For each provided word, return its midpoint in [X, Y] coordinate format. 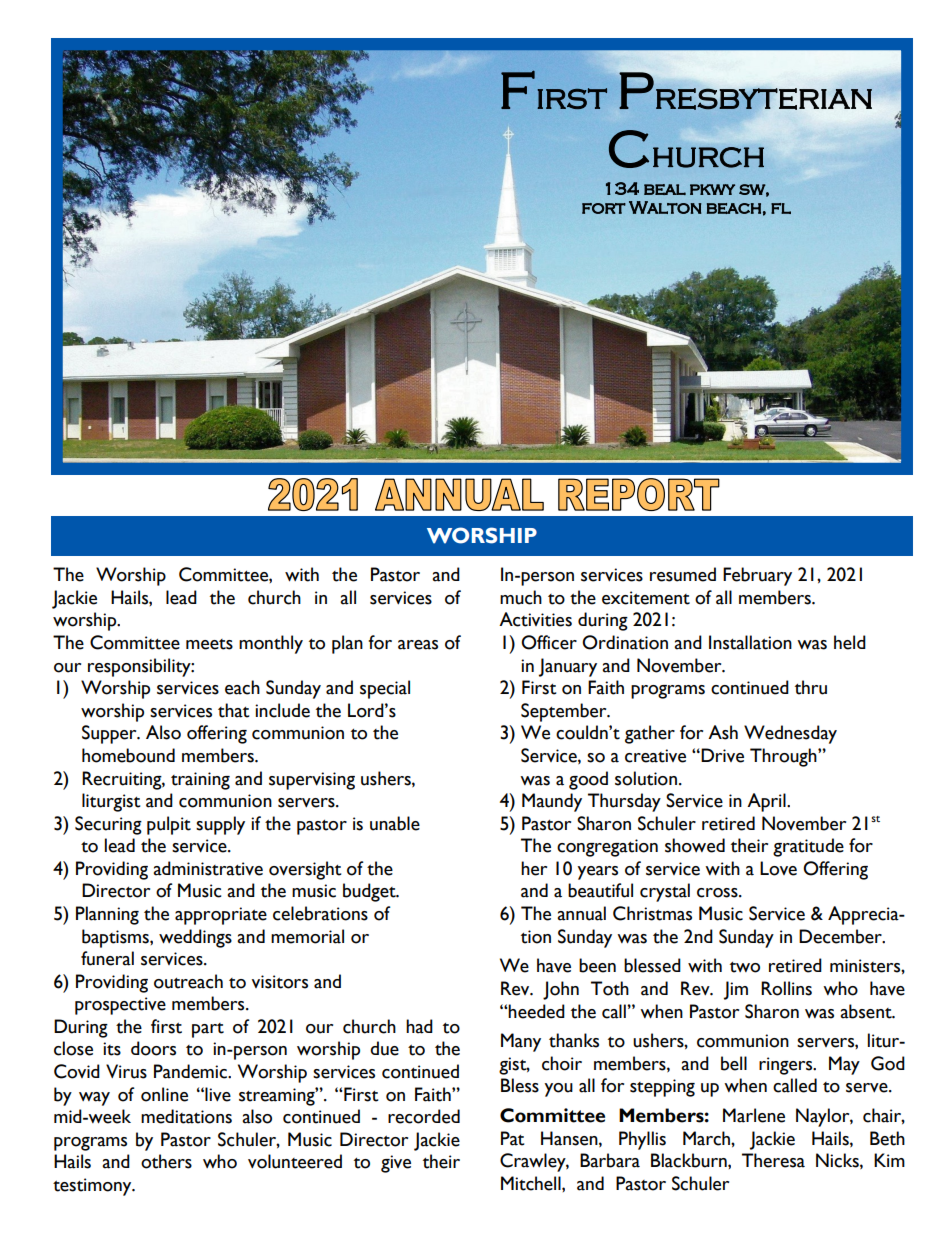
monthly [271, 644]
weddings [195, 938]
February [757, 576]
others [166, 1161]
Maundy [552, 802]
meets [209, 644]
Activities [535, 619]
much [521, 597]
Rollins [786, 988]
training [200, 781]
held [850, 642]
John [561, 990]
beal [665, 189]
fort [604, 208]
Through [784, 757]
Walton [665, 207]
